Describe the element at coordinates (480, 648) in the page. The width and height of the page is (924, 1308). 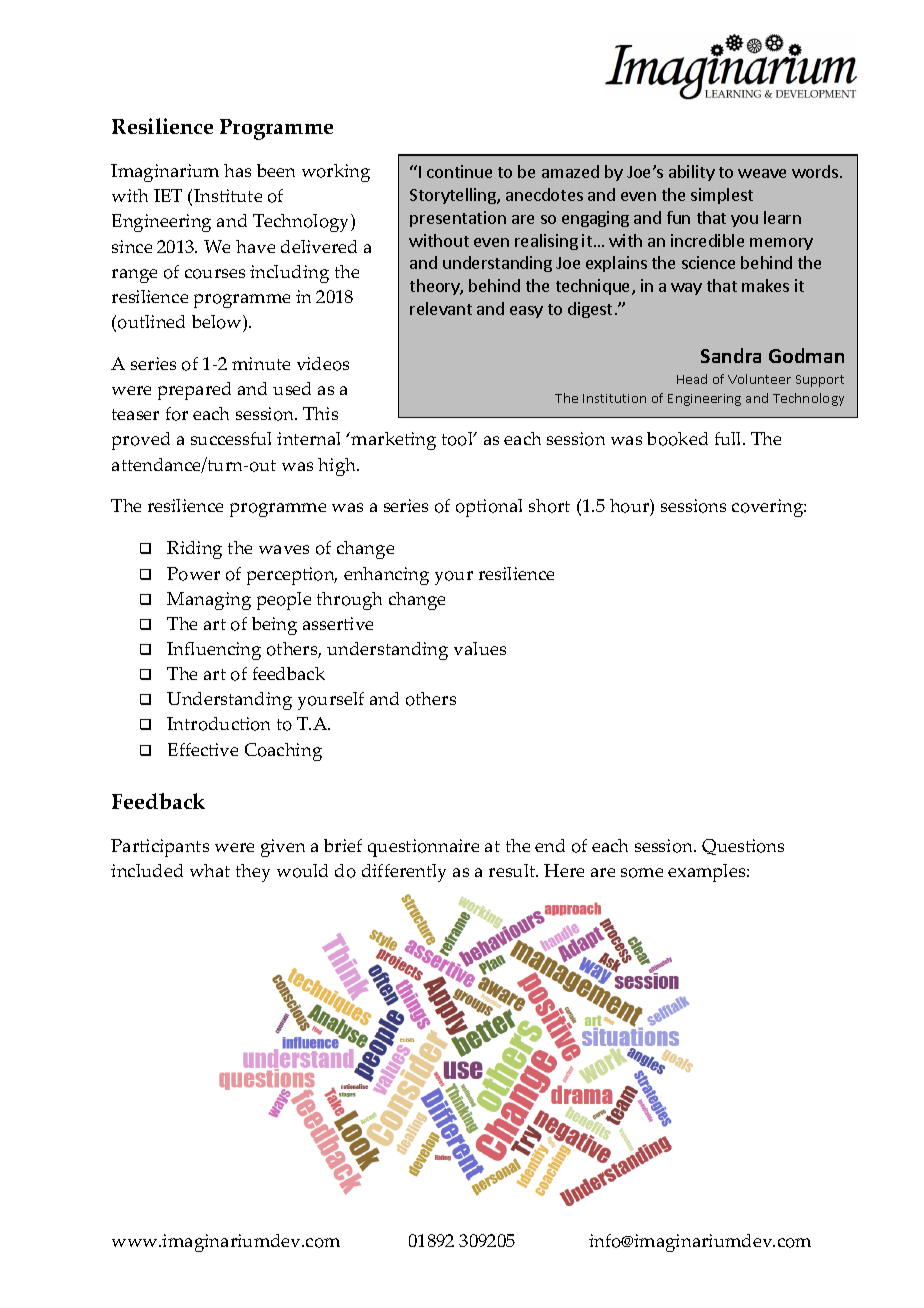
I see `values` at that location.
